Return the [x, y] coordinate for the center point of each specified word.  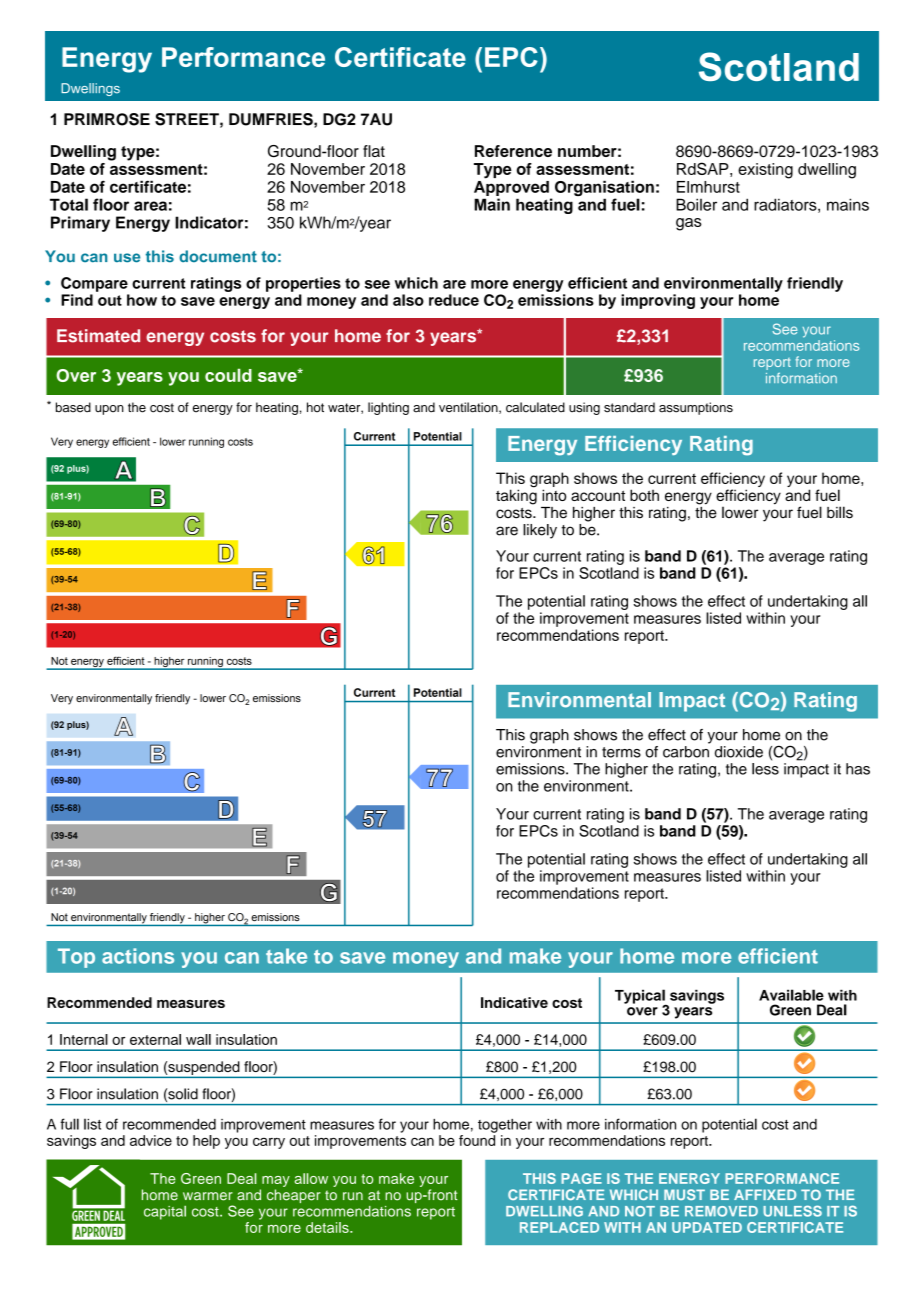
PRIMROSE [107, 119]
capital [165, 1212]
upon [109, 410]
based [73, 407]
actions [138, 956]
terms [621, 752]
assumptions [696, 408]
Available [791, 995]
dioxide [739, 752]
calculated [535, 407]
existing [765, 171]
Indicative [514, 1002]
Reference [513, 151]
